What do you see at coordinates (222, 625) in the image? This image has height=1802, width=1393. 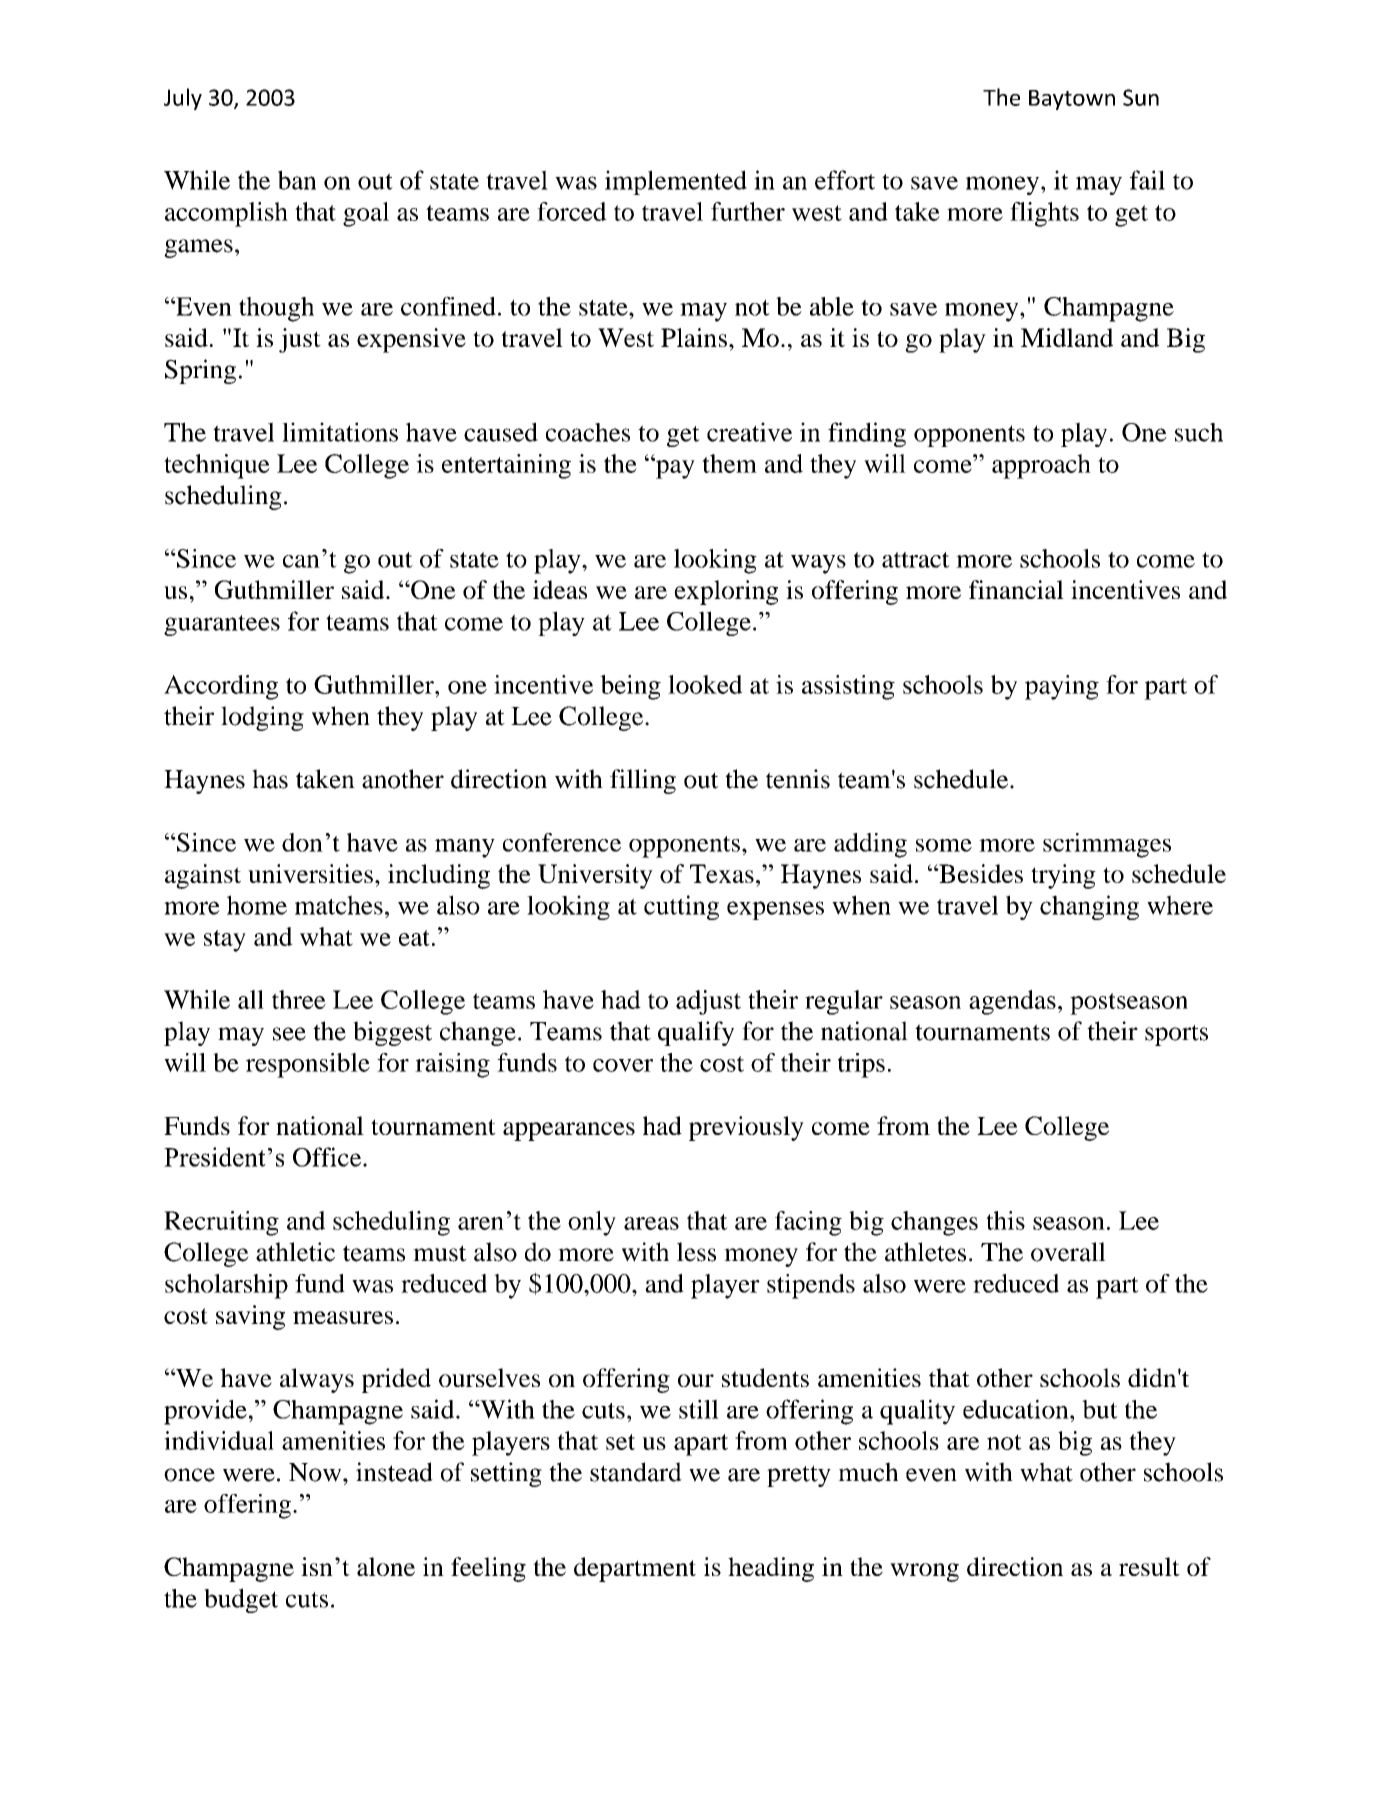 I see `guarantees` at bounding box center [222, 625].
